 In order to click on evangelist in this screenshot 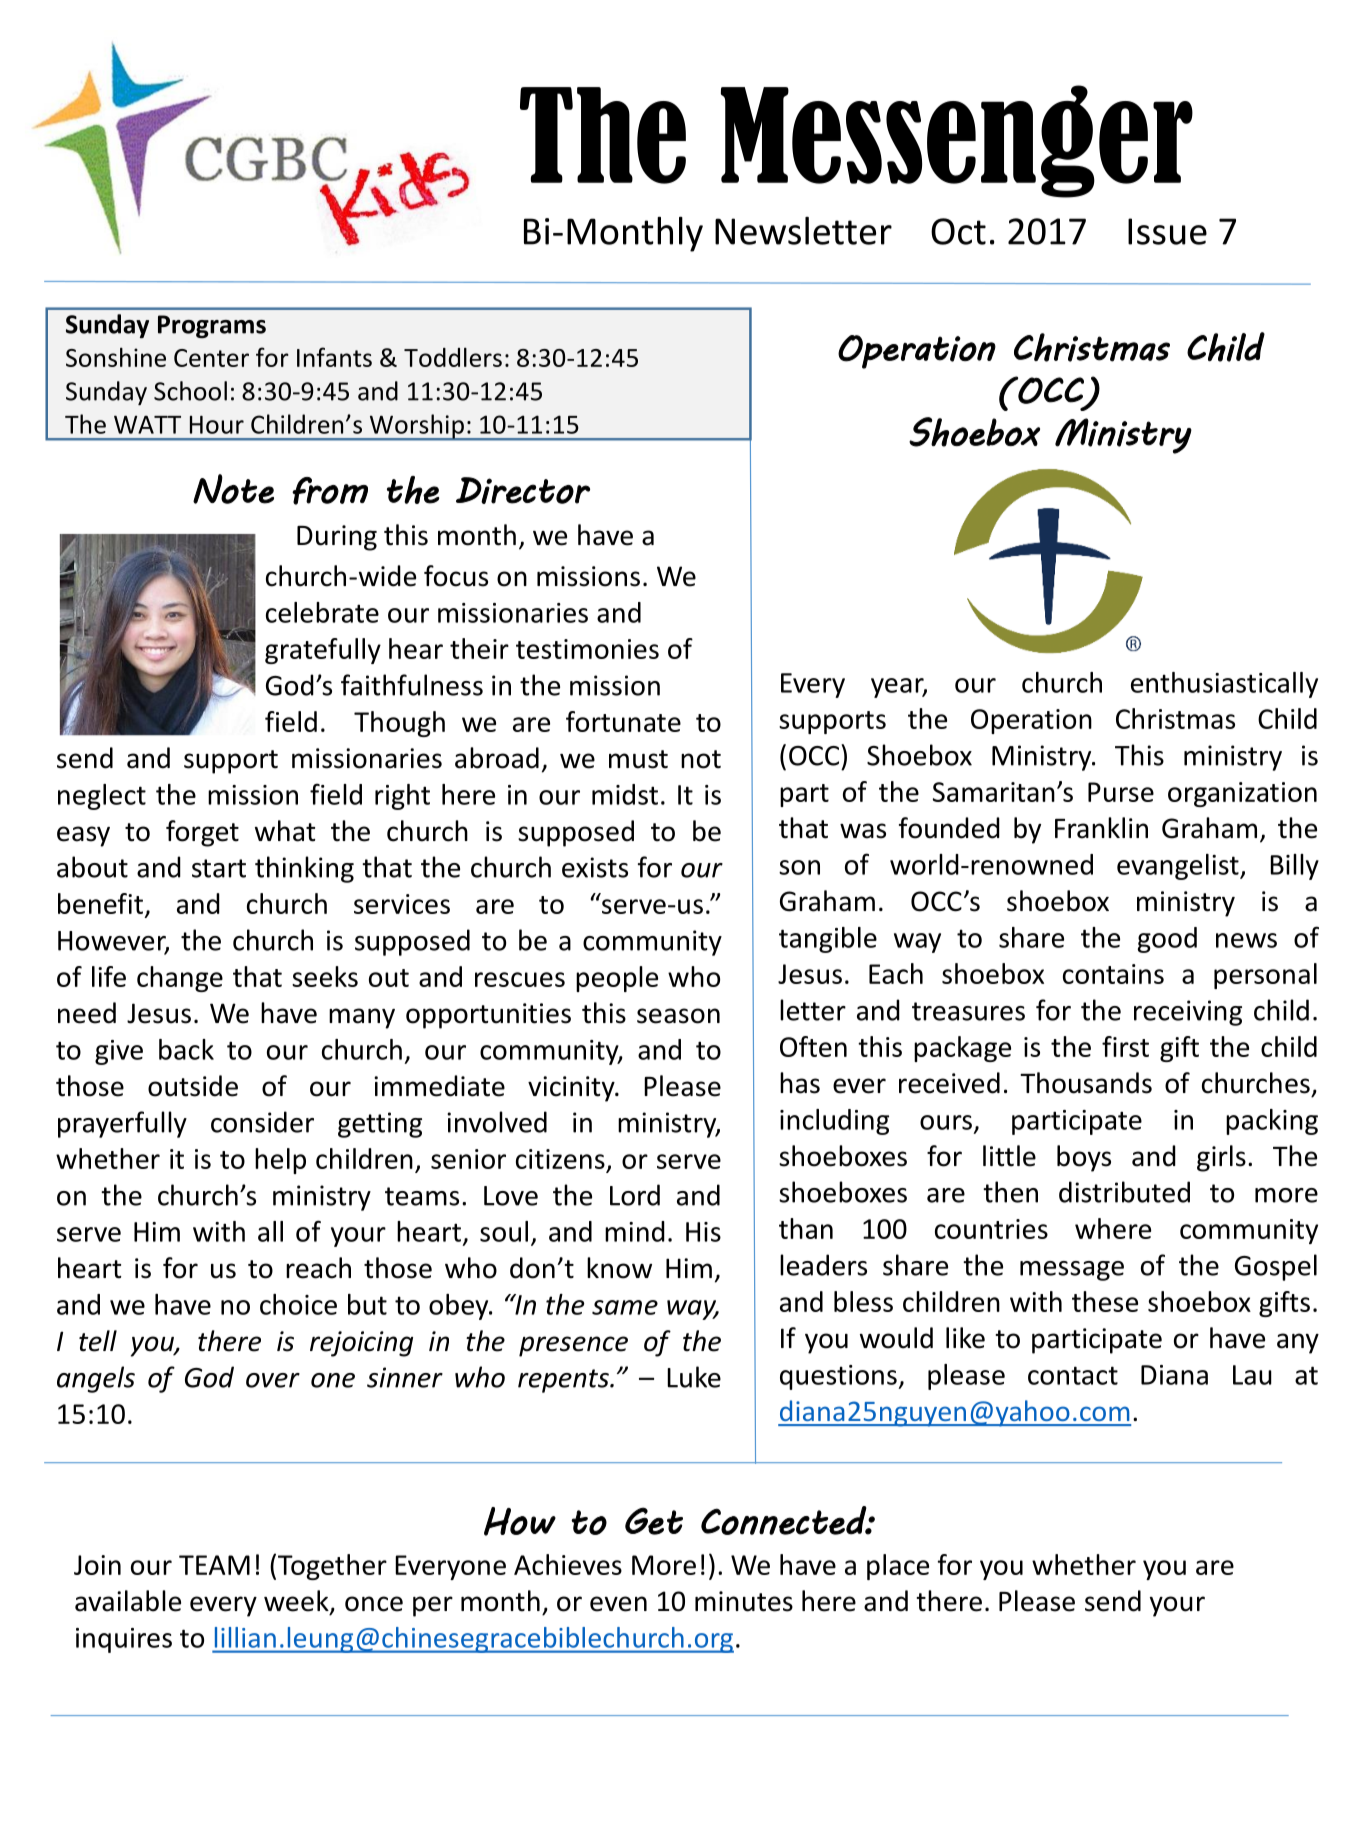, I will do `click(1179, 867)`.
